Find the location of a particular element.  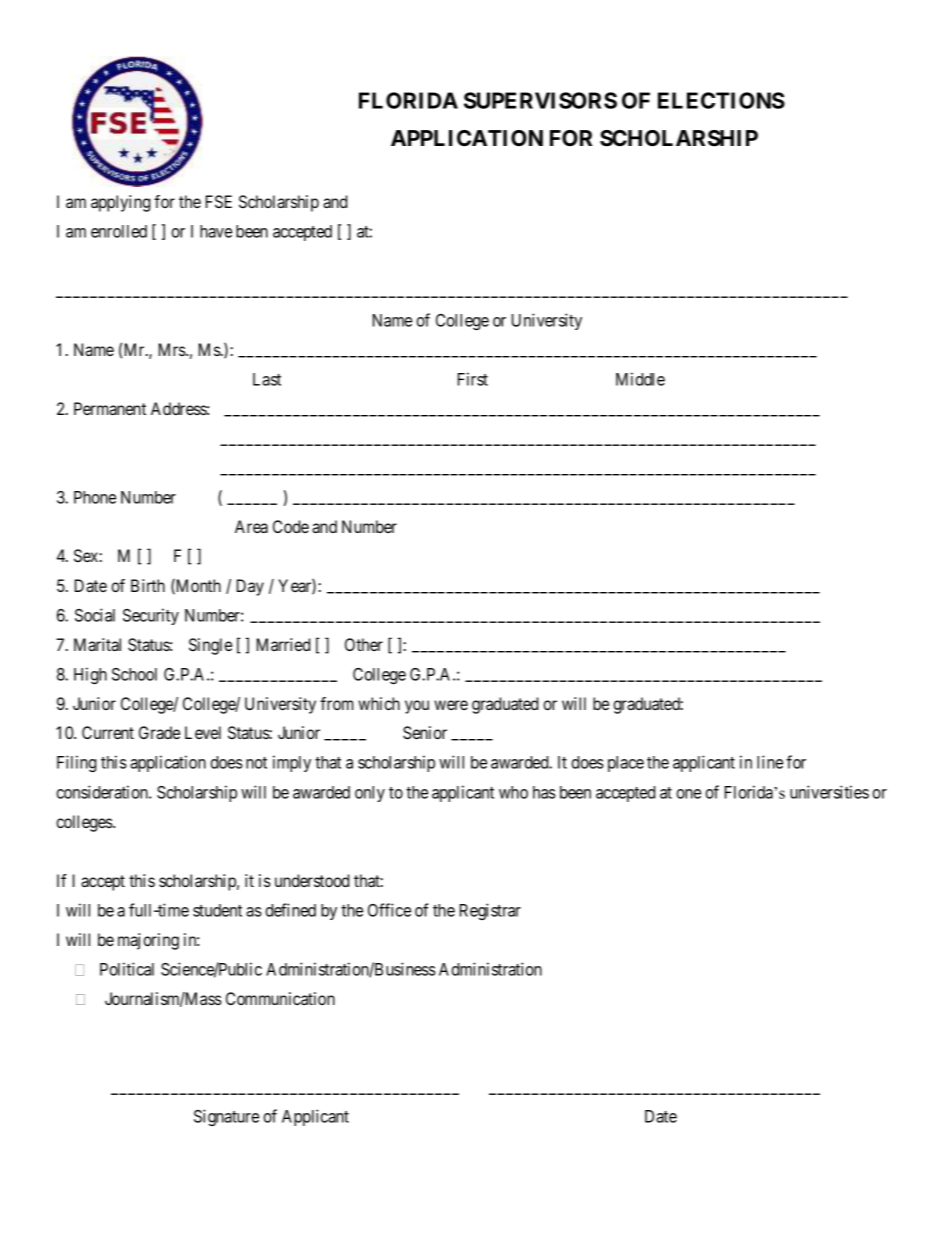

Signature is located at coordinates (226, 1117).
